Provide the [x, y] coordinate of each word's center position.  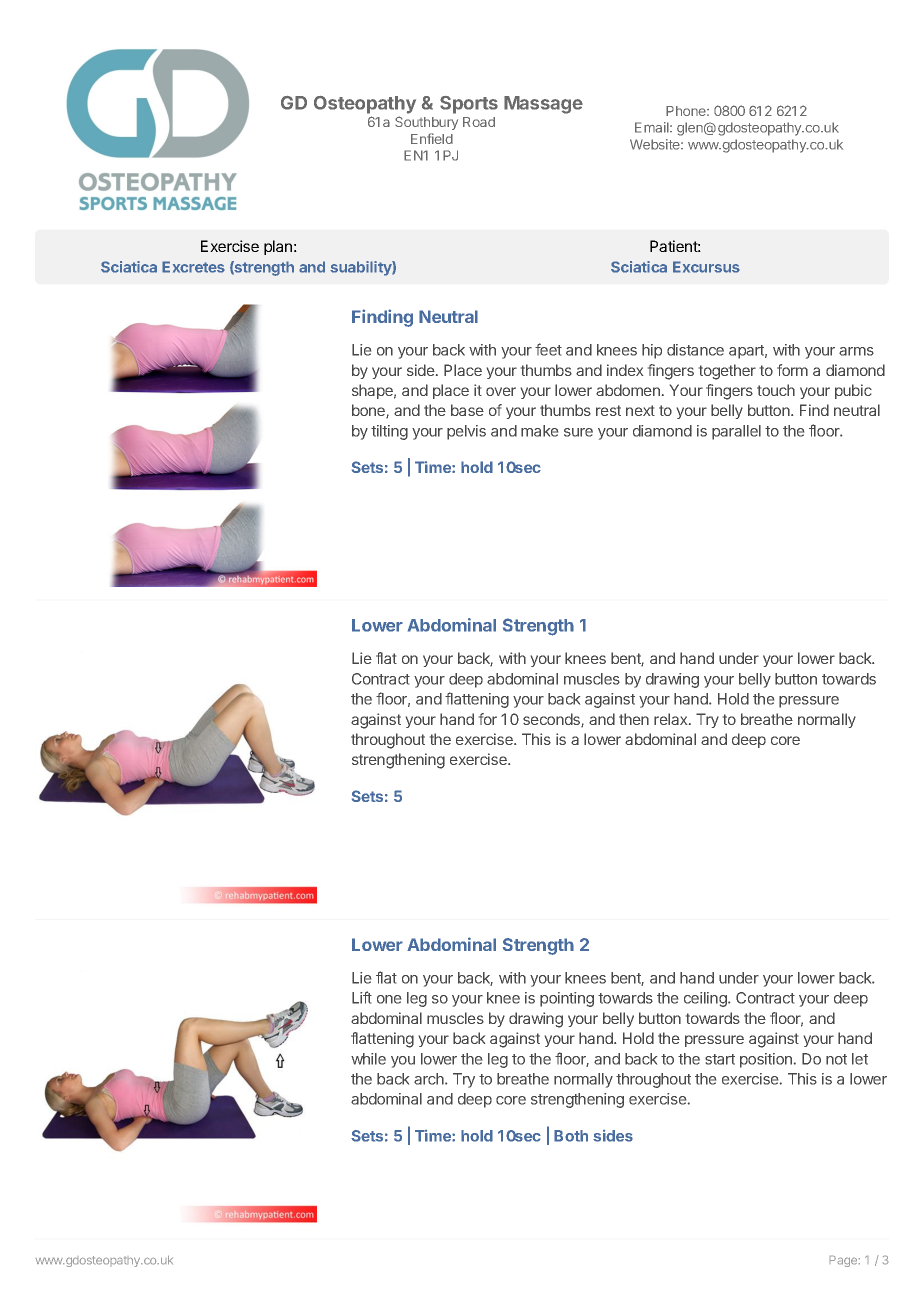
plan [278, 247]
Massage [543, 105]
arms [856, 351]
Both [571, 1136]
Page [845, 1261]
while [368, 1059]
